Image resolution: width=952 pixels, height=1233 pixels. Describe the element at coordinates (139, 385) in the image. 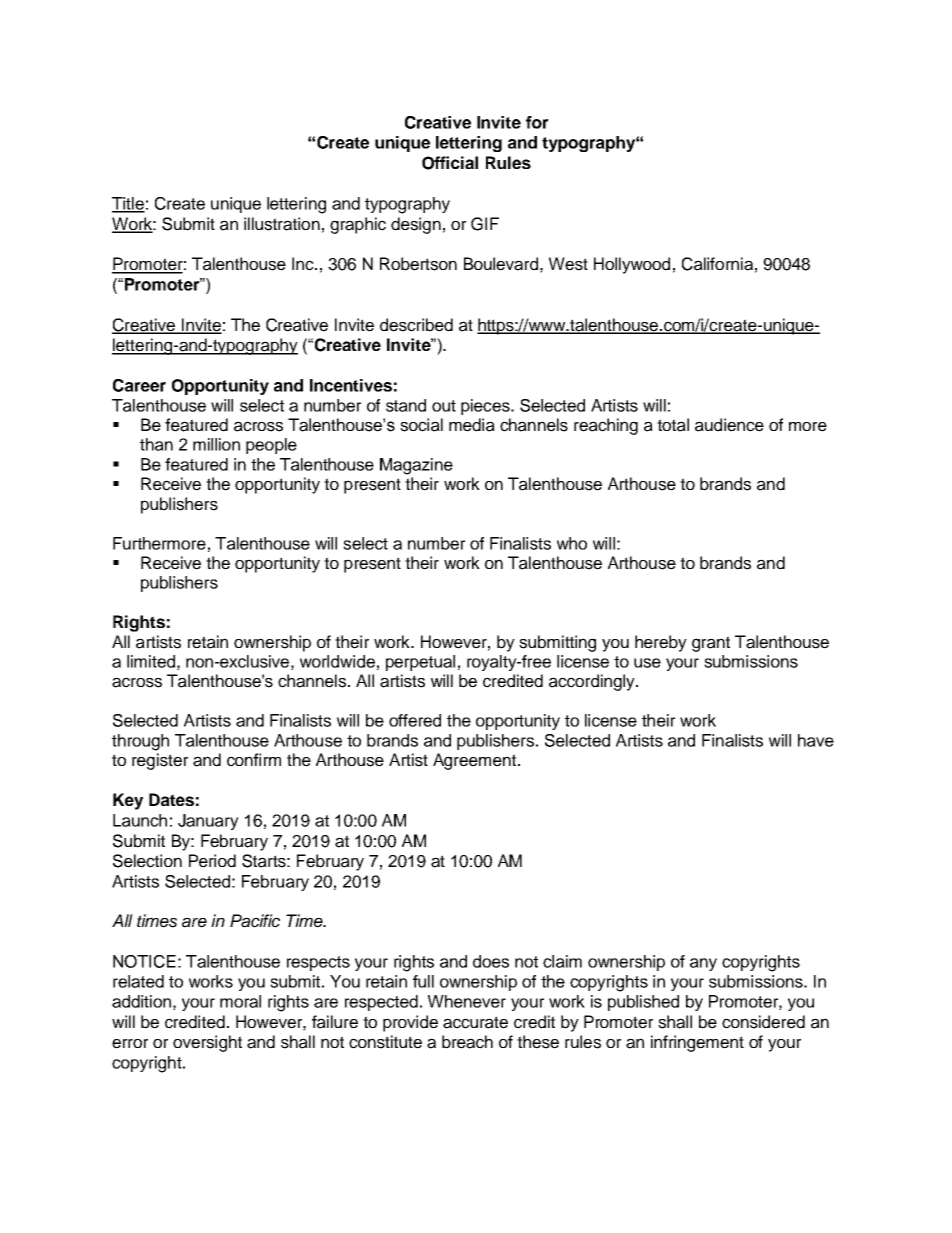

I see `Career` at that location.
